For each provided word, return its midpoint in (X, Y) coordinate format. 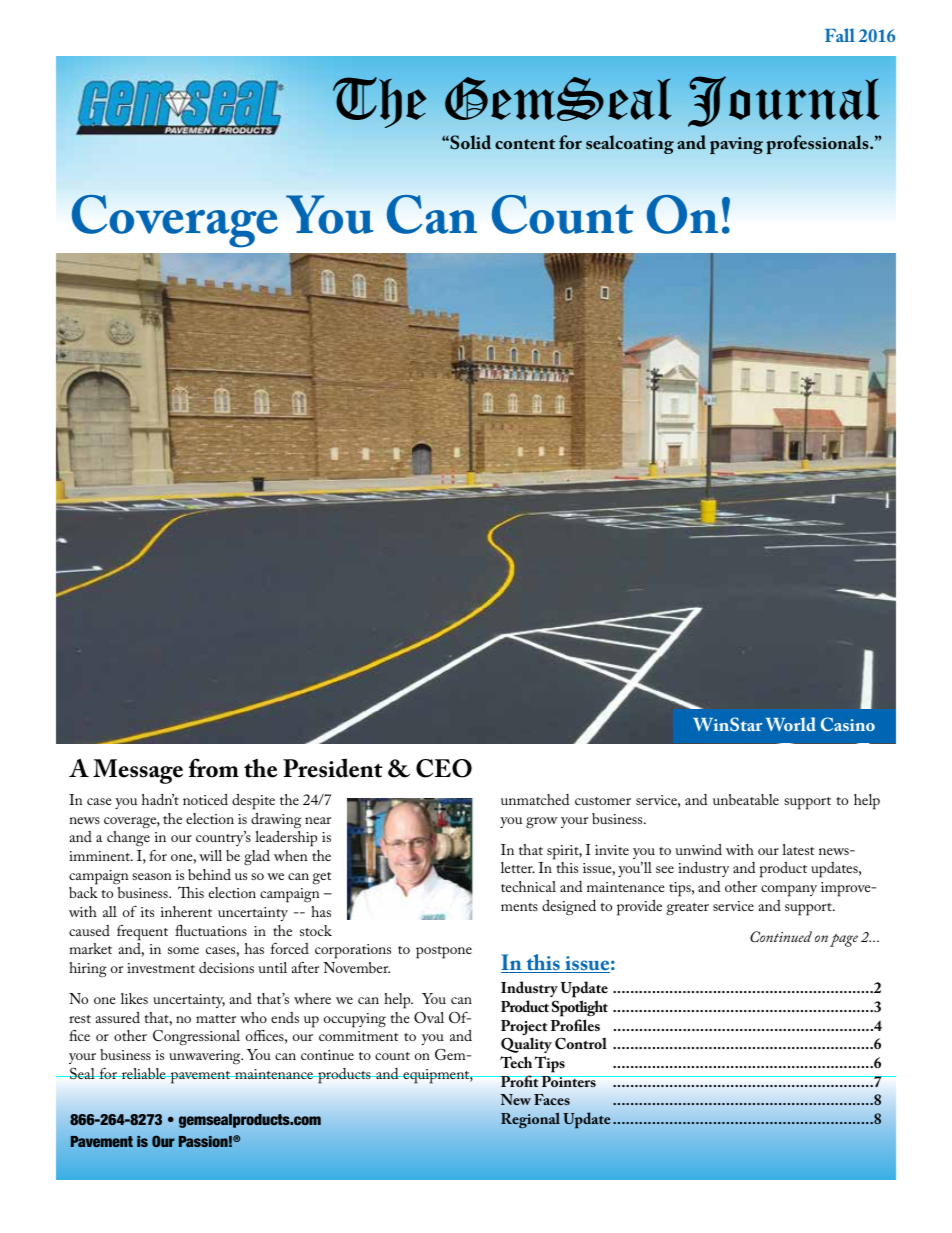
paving (736, 145)
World (790, 724)
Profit (520, 1081)
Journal (784, 101)
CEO (444, 768)
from (214, 768)
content (525, 144)
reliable (144, 1073)
